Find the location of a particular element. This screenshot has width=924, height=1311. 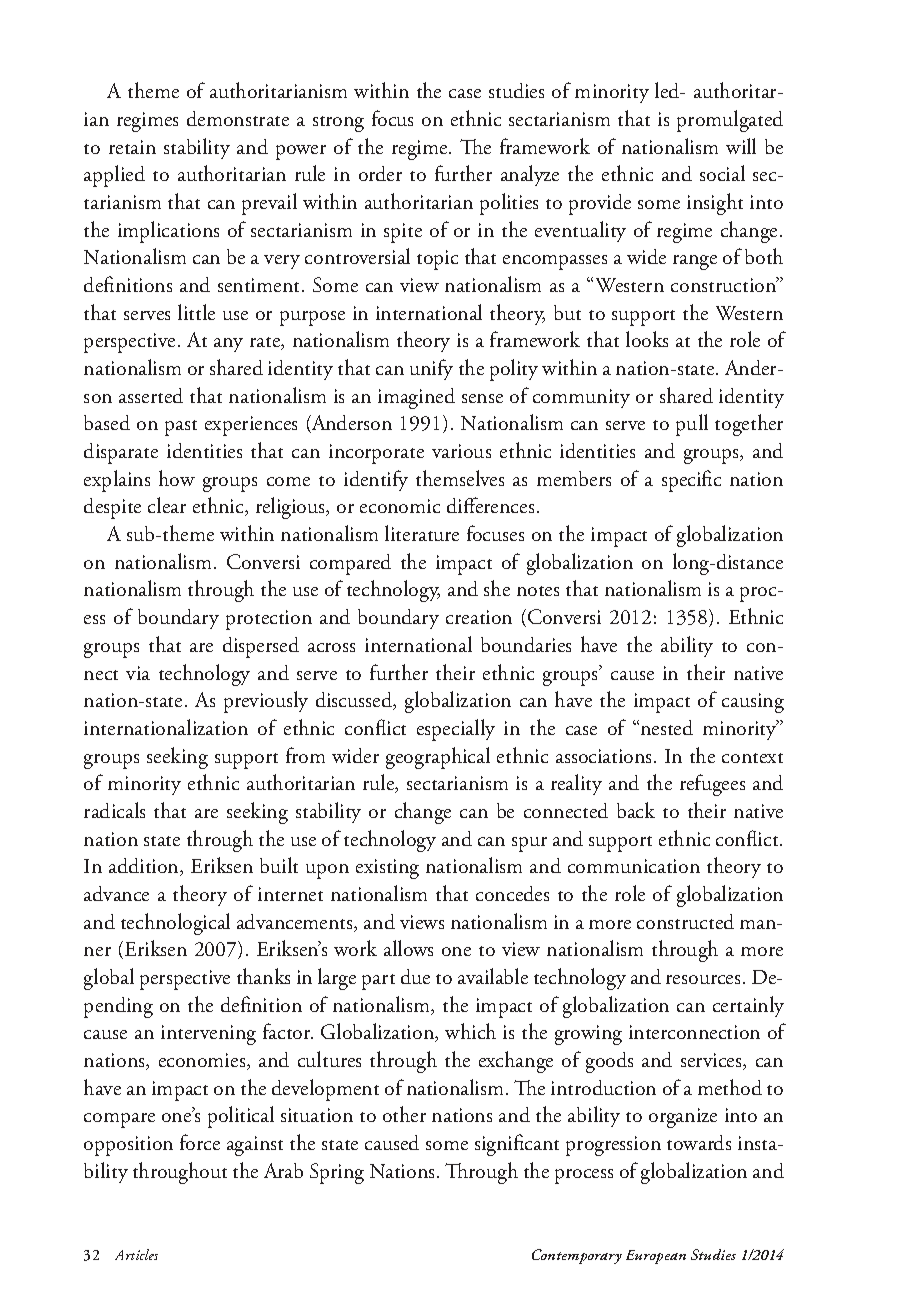

previously is located at coordinates (266, 702).
